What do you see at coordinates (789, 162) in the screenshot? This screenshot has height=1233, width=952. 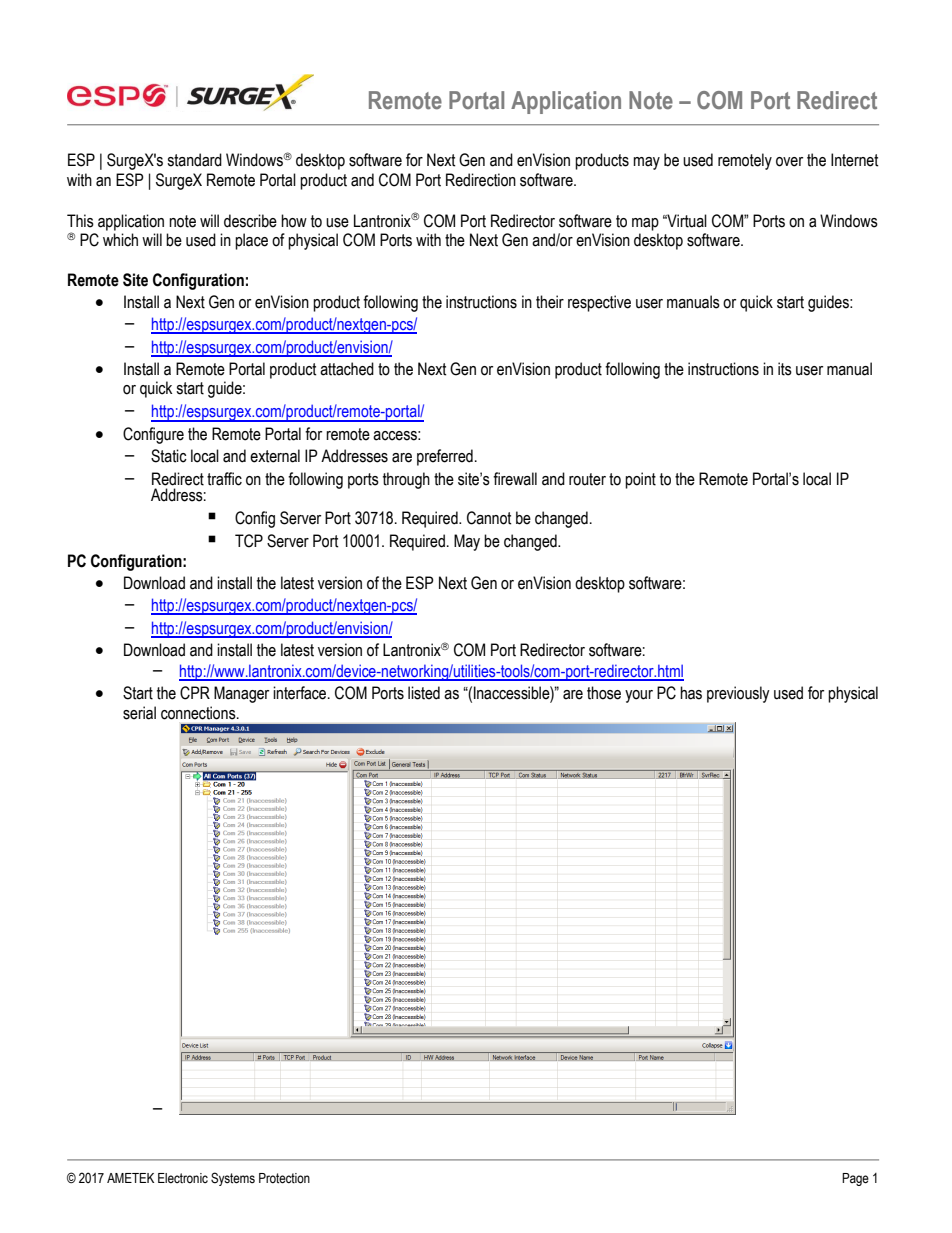 I see `over` at bounding box center [789, 162].
